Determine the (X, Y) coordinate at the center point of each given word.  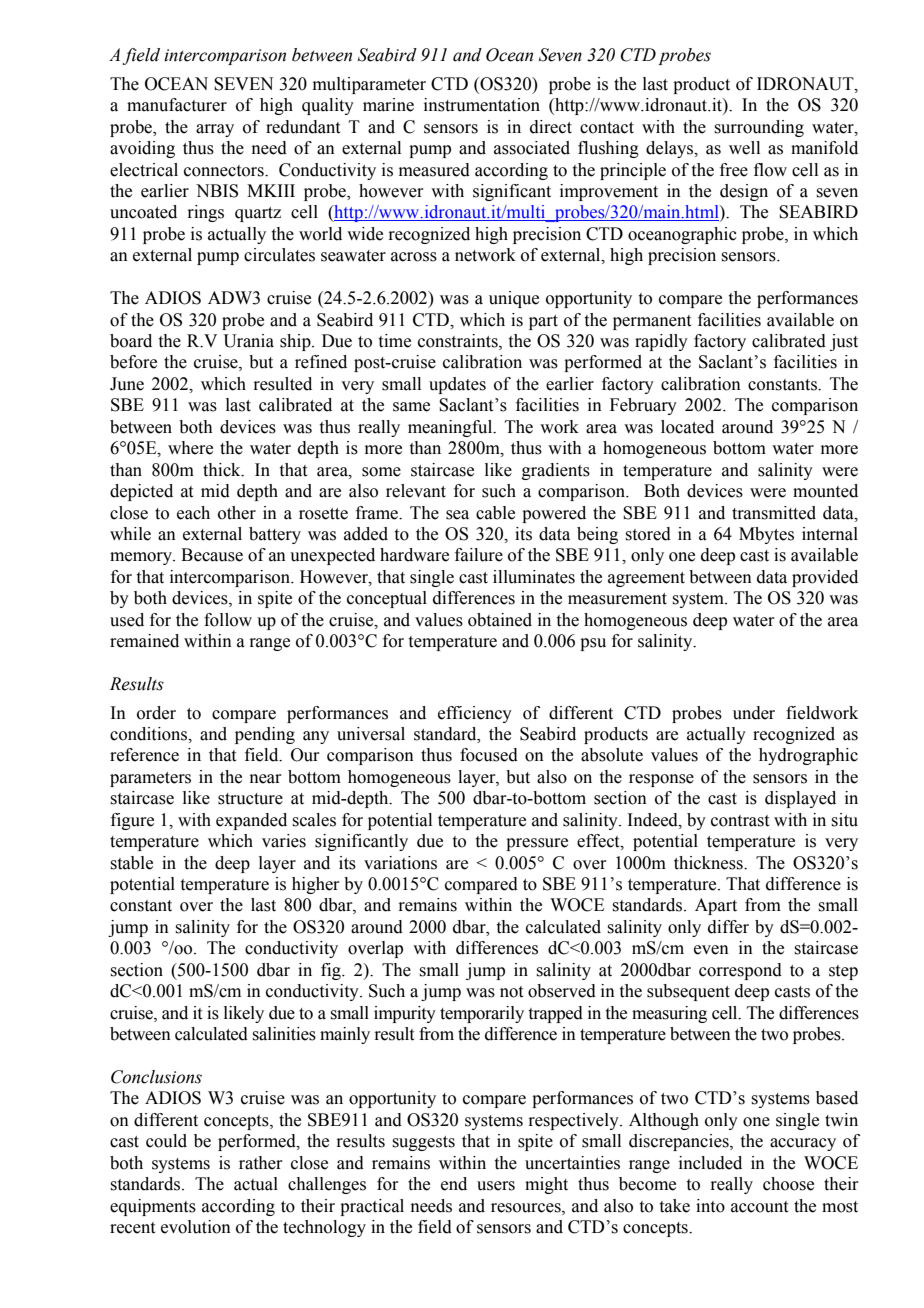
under (754, 713)
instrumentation (482, 105)
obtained (500, 620)
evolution (196, 1227)
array (215, 130)
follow (228, 620)
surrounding (759, 128)
